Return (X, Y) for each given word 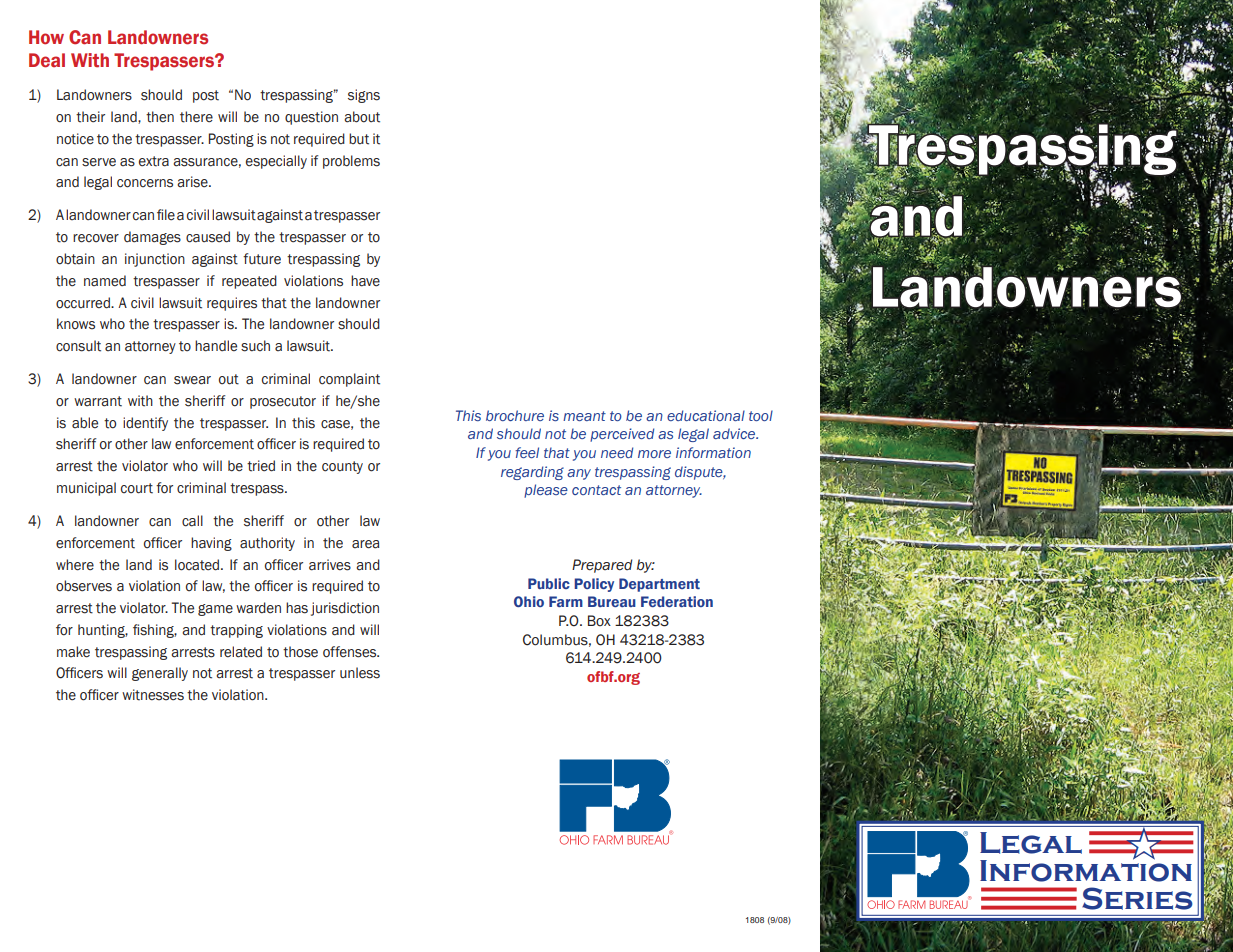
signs (364, 96)
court (137, 488)
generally (160, 674)
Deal (47, 60)
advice (735, 433)
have (365, 281)
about (362, 117)
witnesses (153, 695)
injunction (155, 260)
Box (599, 621)
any (579, 474)
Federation (677, 601)
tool (761, 415)
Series (1137, 898)
